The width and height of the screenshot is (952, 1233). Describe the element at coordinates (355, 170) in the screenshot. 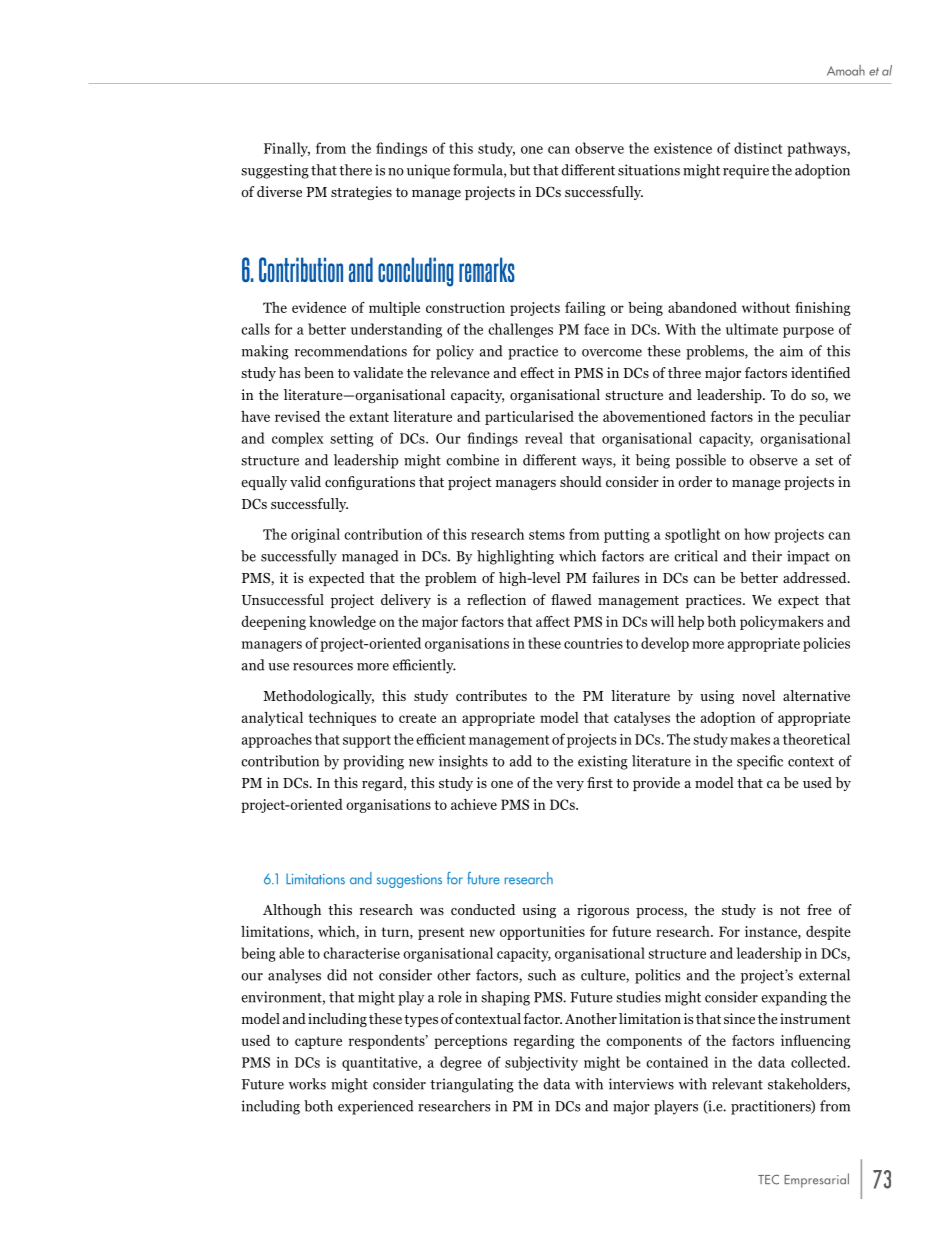

I see `there` at that location.
